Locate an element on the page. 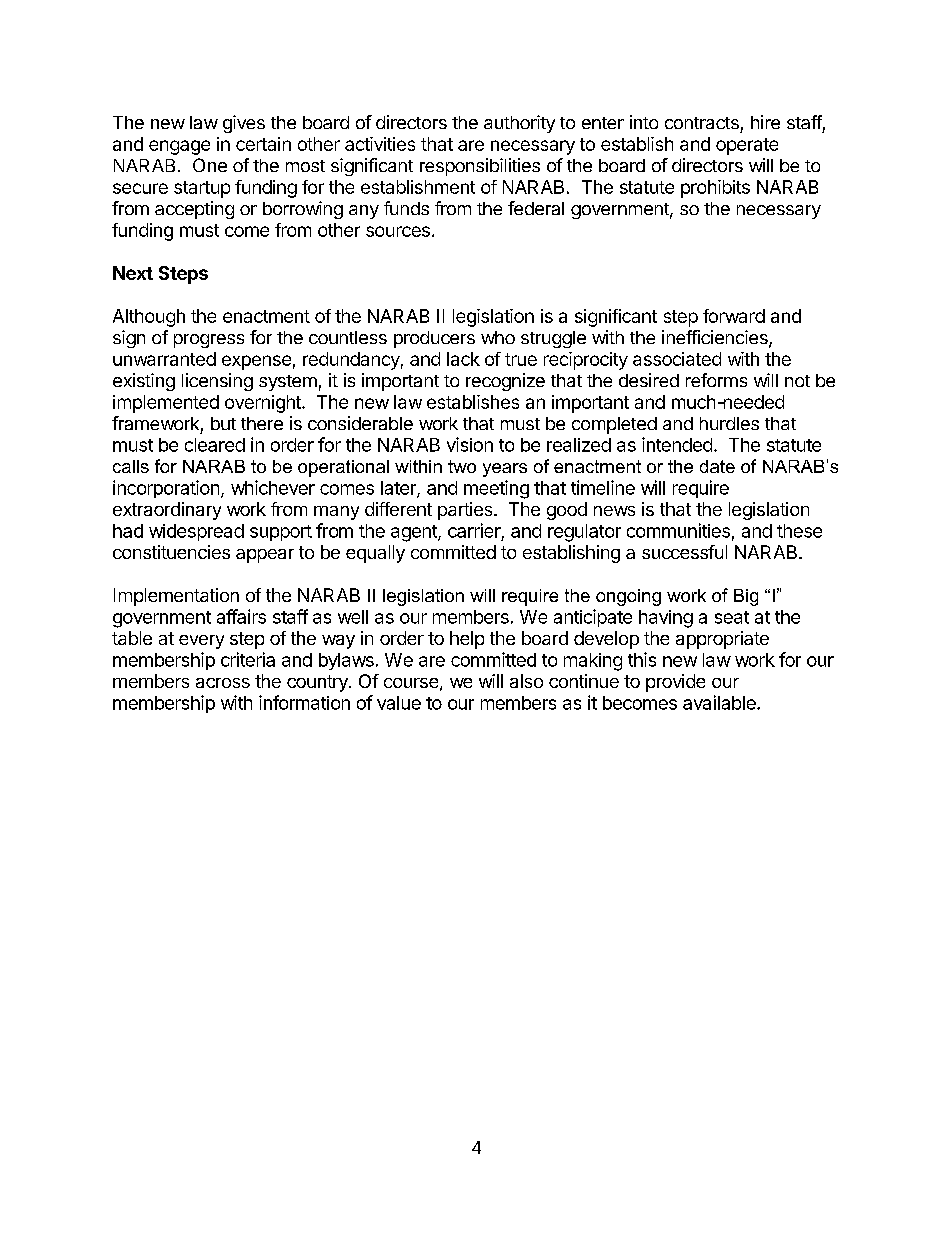  operate is located at coordinates (747, 146).
